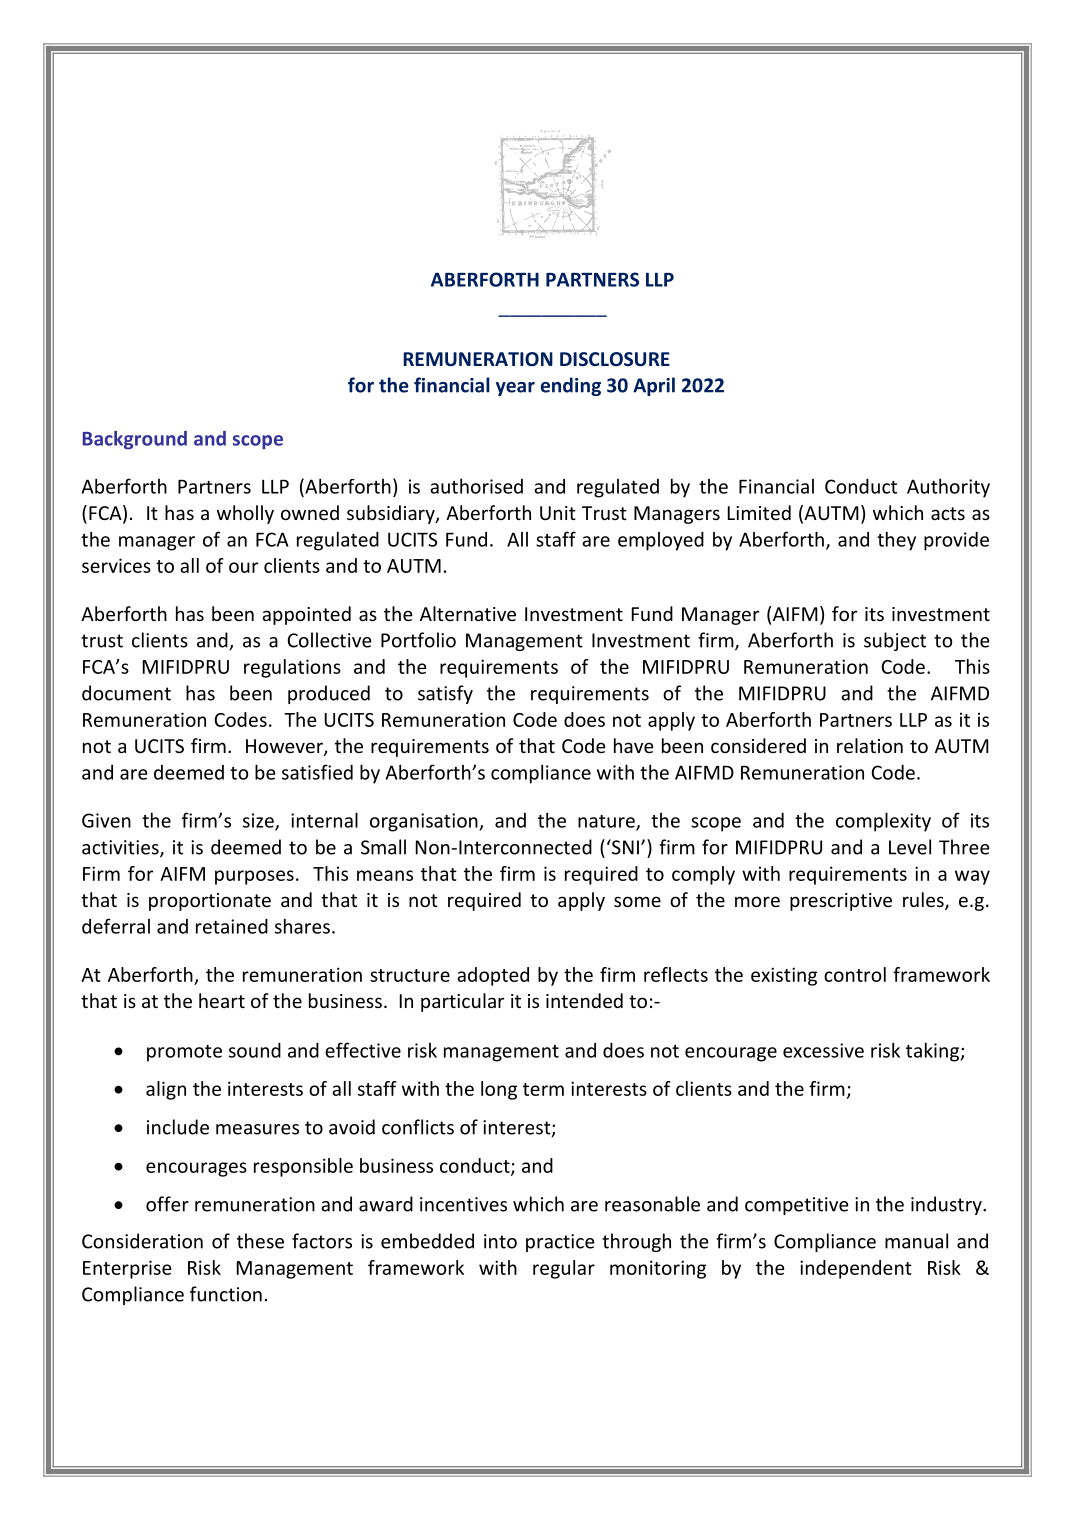 This screenshot has width=1075, height=1520. I want to click on independent, so click(856, 1269).
